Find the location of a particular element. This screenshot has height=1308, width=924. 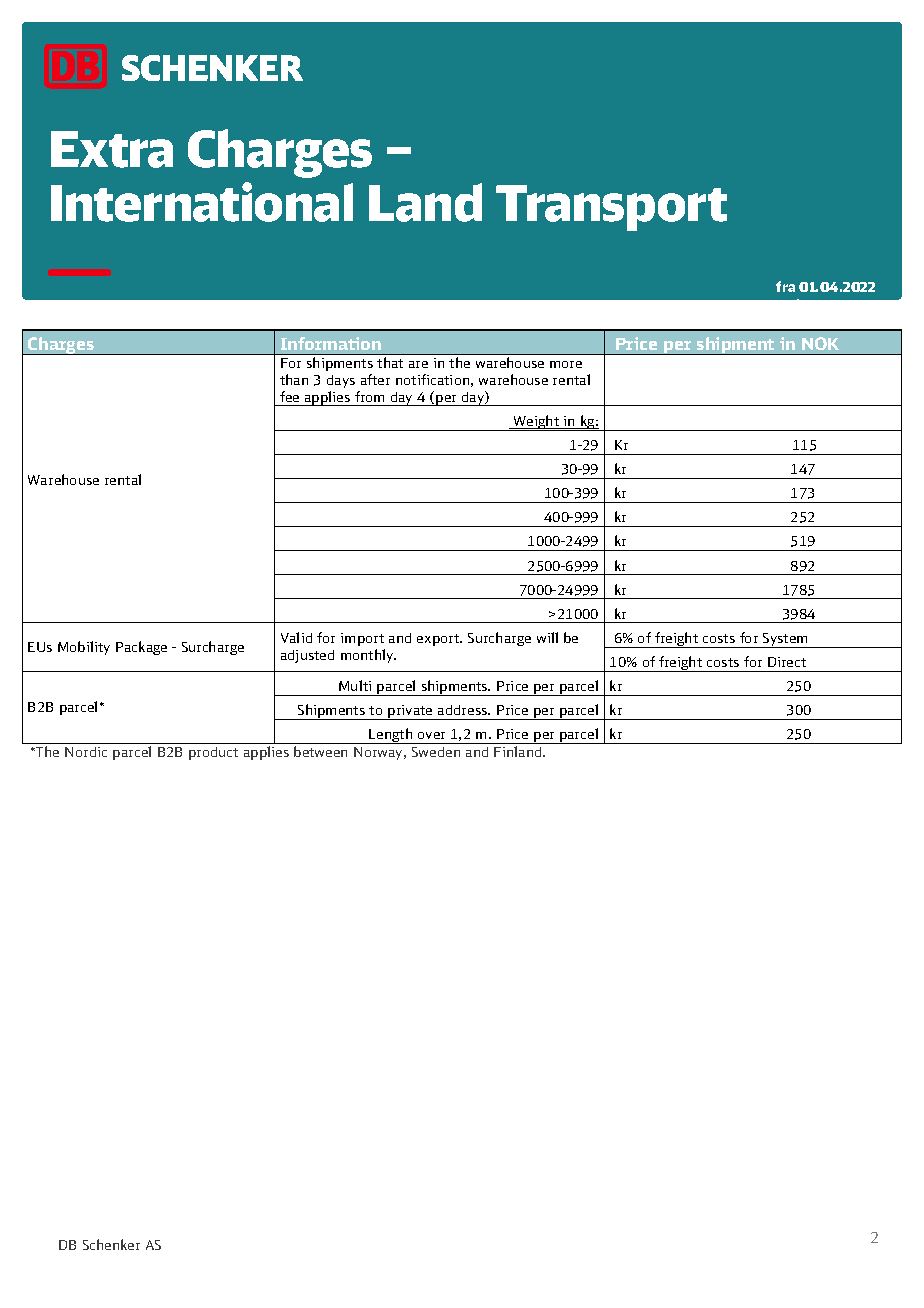

Schenker is located at coordinates (111, 1244).
